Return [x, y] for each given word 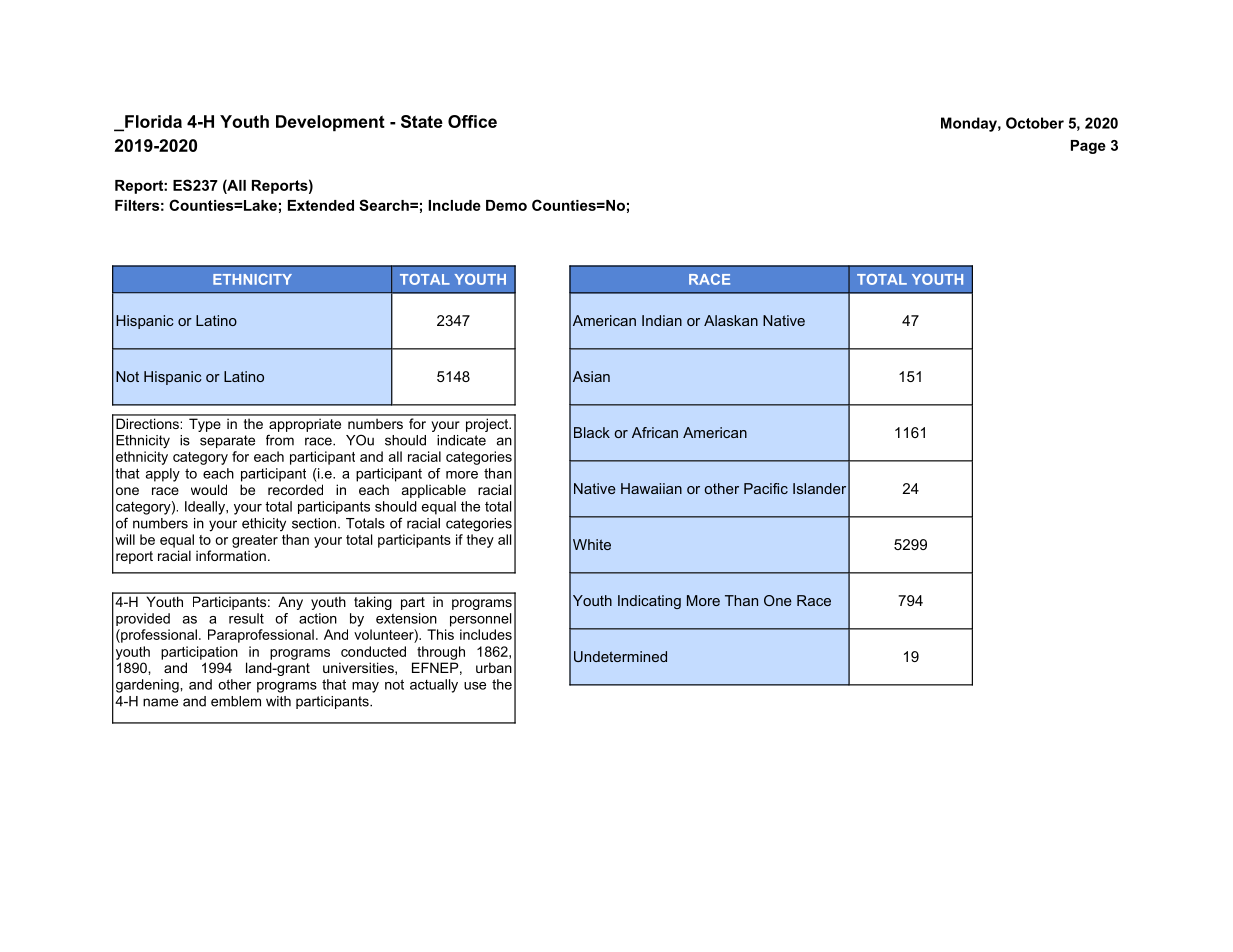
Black [592, 432]
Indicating [649, 602]
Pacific [766, 488]
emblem [236, 701]
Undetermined [620, 656]
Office [472, 121]
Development [330, 123]
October [1035, 123]
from [280, 440]
